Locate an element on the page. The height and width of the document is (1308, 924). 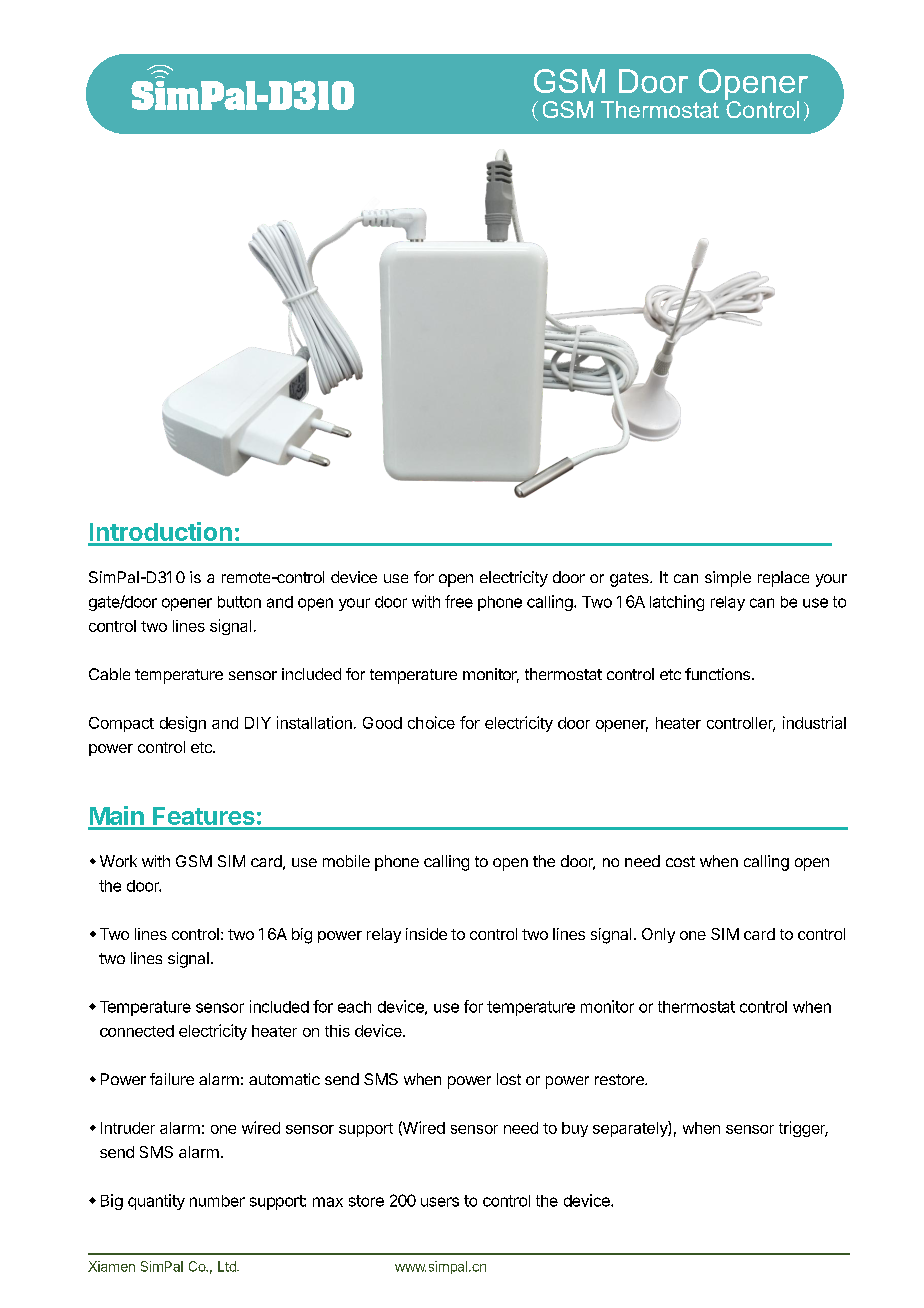
cost is located at coordinates (680, 861).
